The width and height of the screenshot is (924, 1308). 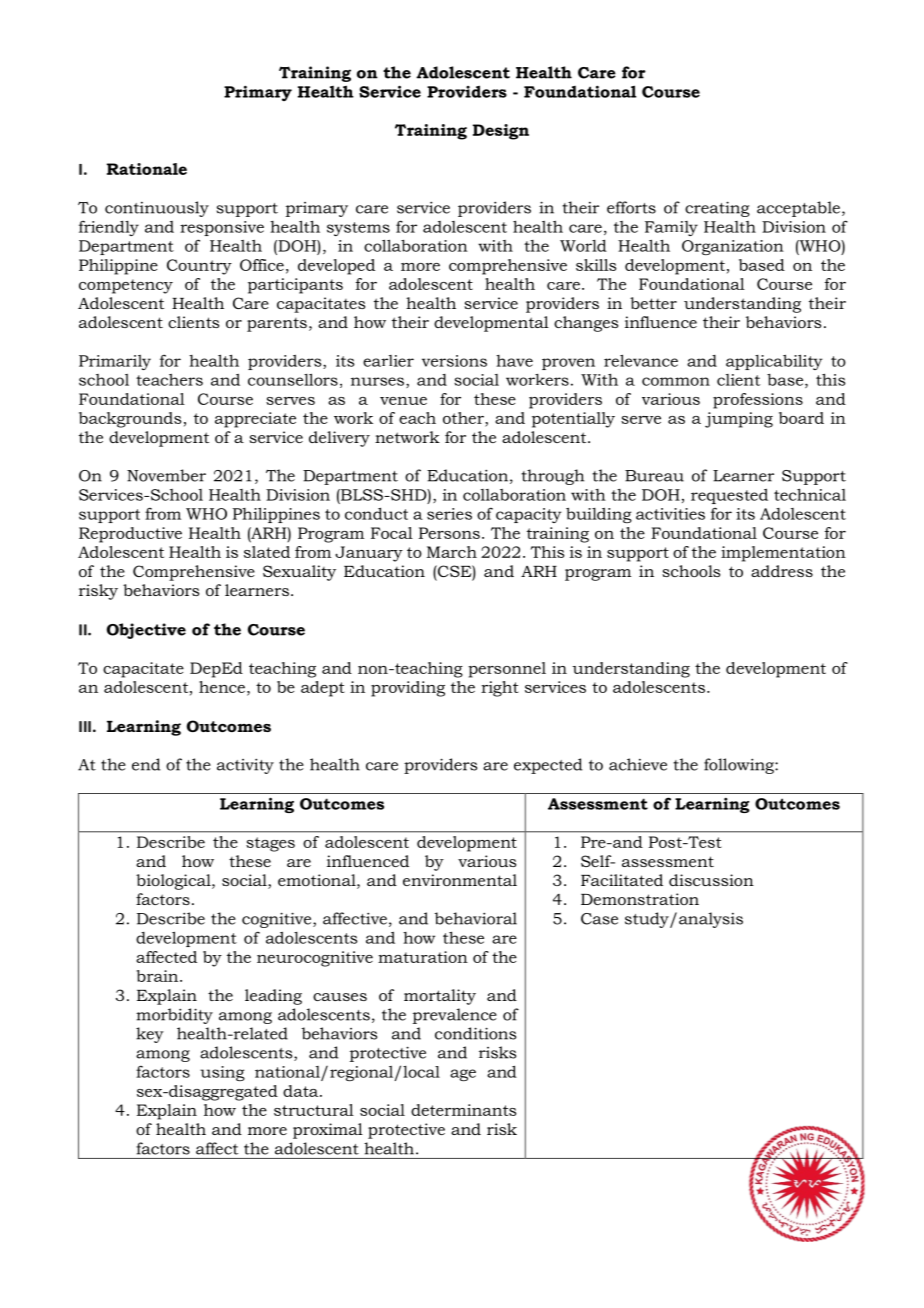 What do you see at coordinates (501, 132) in the screenshot?
I see `Design` at bounding box center [501, 132].
